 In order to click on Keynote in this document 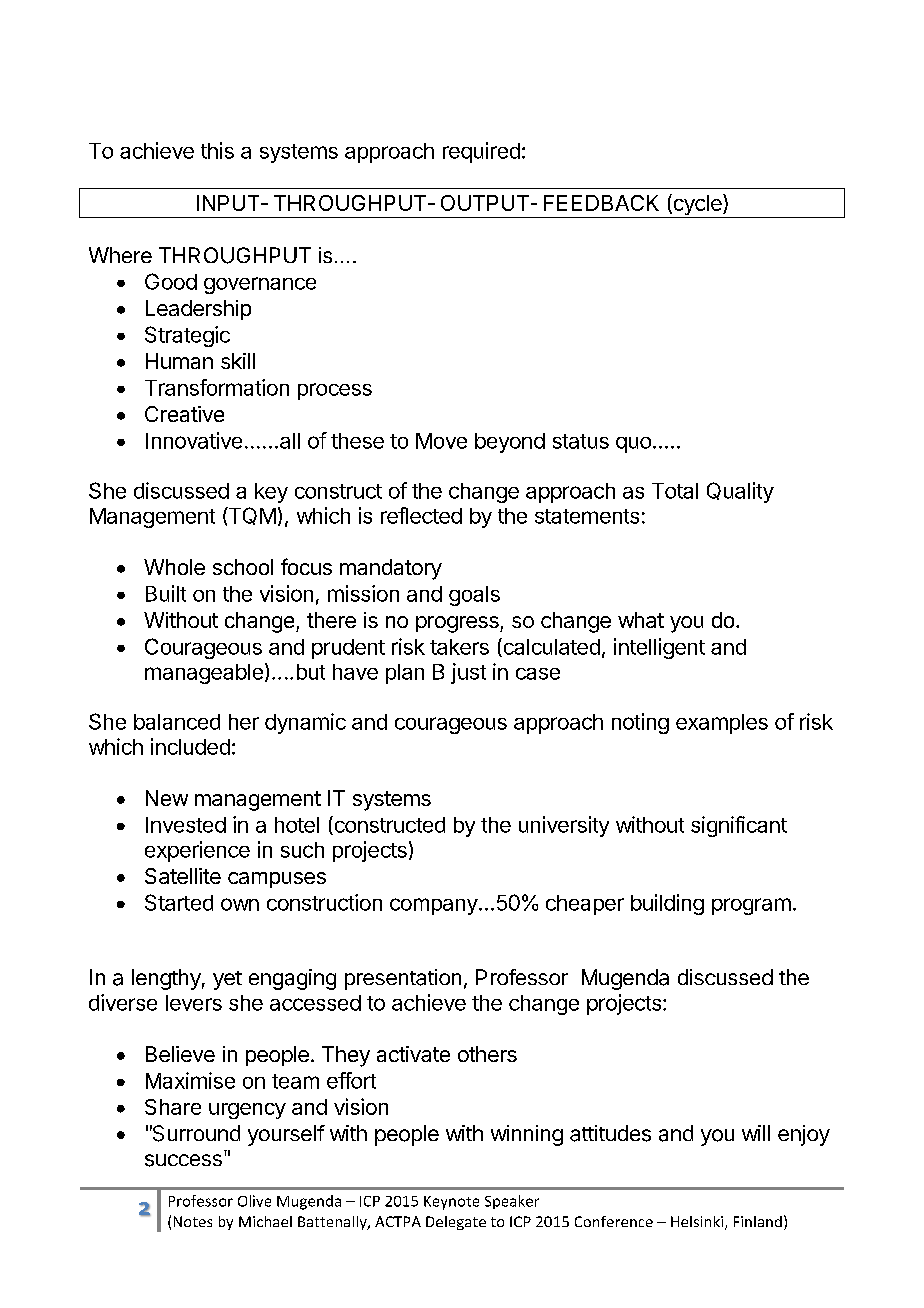, I will do `click(451, 1203)`.
